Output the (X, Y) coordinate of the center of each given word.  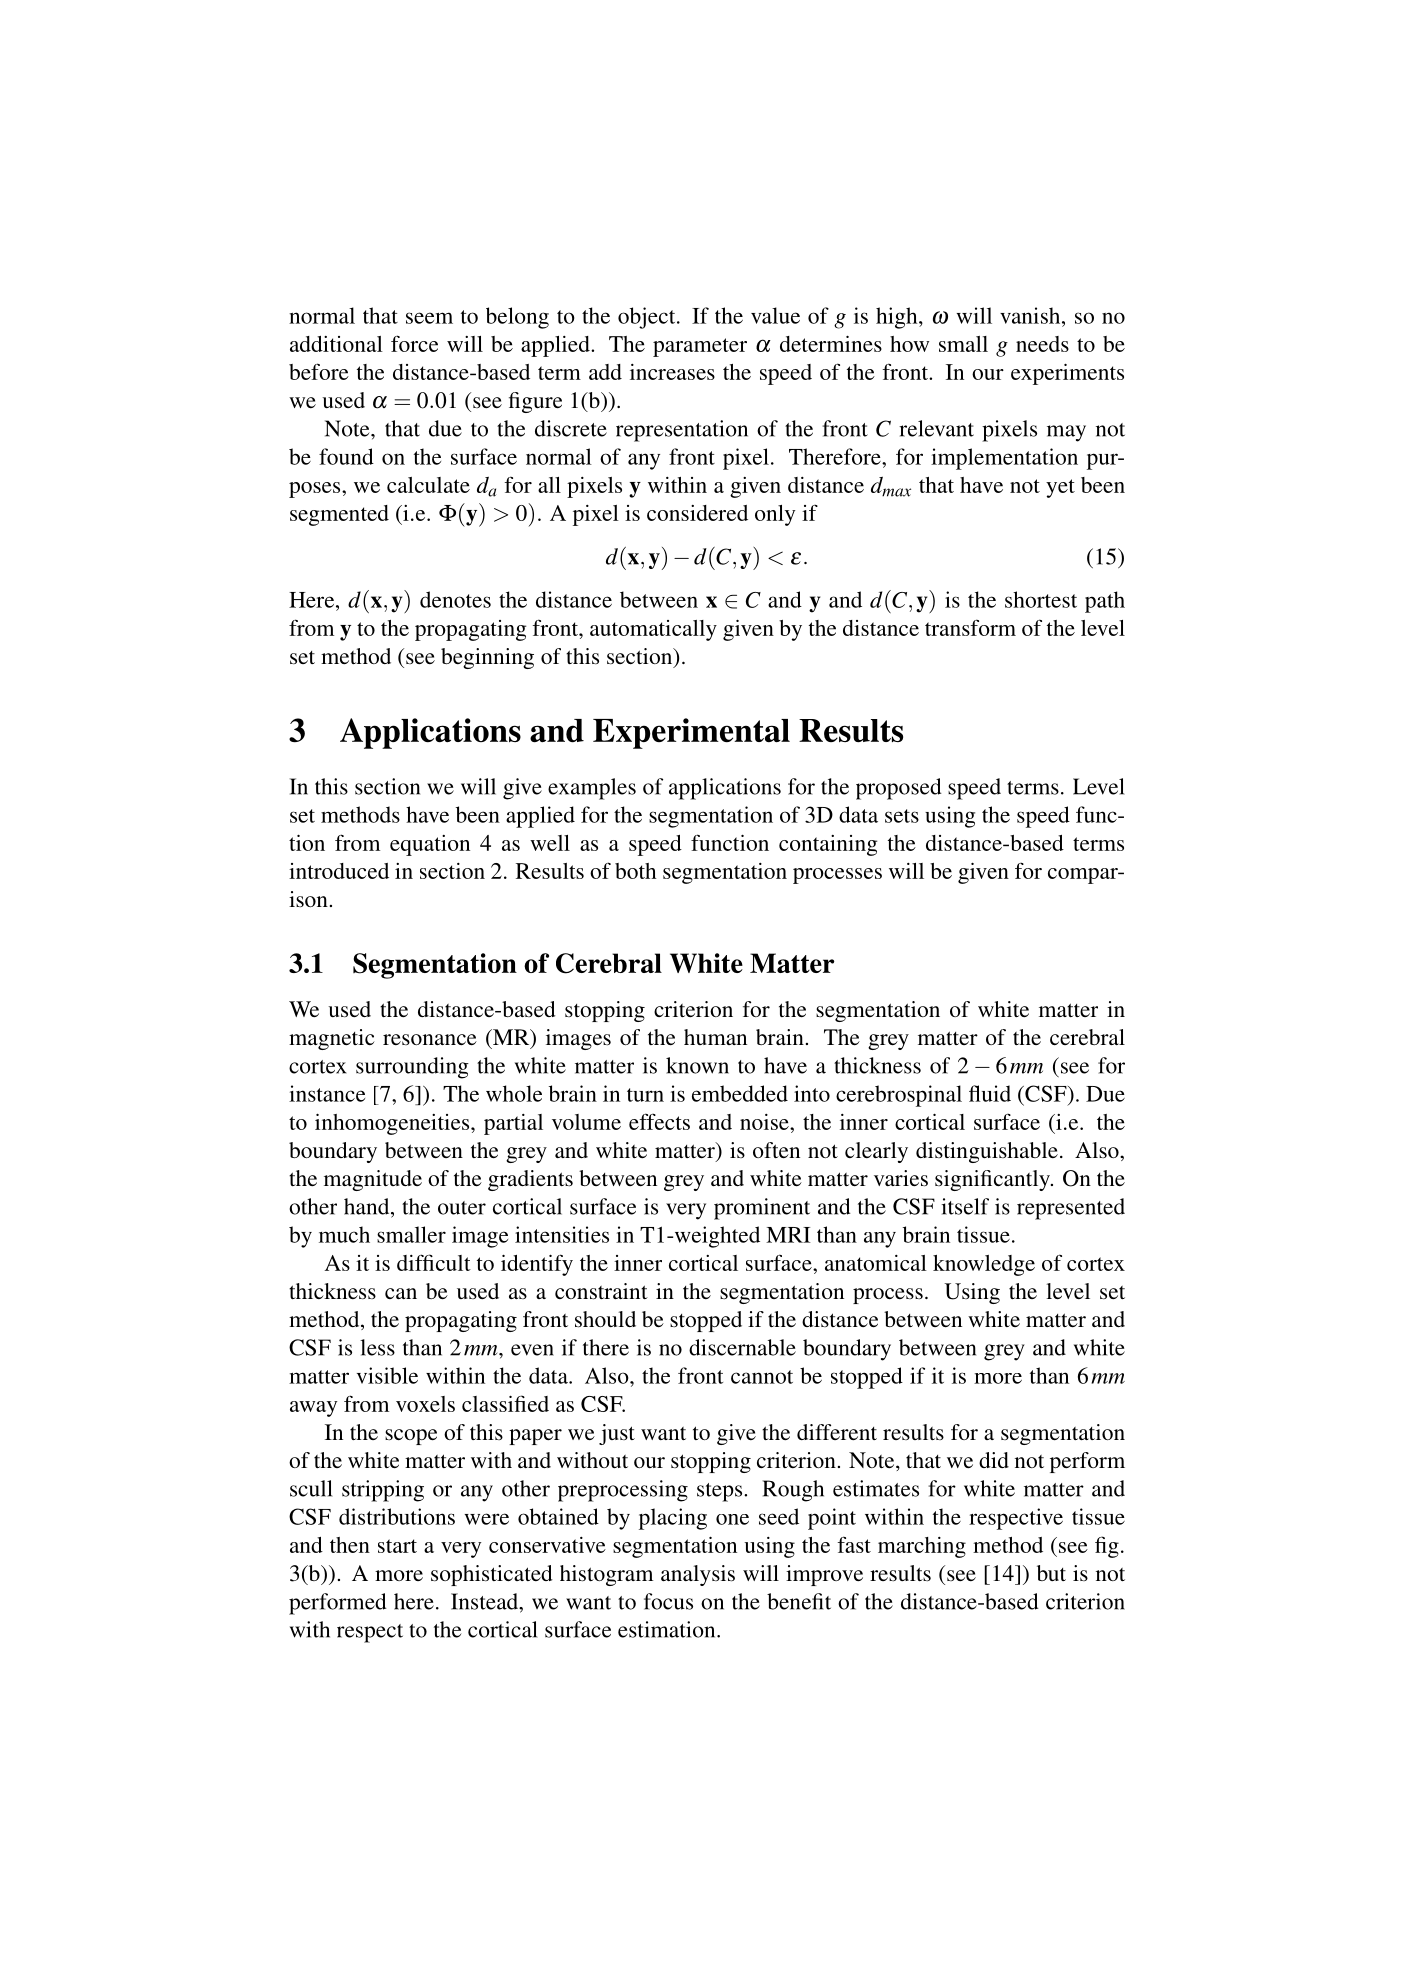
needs (1042, 344)
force (414, 343)
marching (922, 1547)
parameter (700, 347)
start (397, 1546)
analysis (698, 1575)
